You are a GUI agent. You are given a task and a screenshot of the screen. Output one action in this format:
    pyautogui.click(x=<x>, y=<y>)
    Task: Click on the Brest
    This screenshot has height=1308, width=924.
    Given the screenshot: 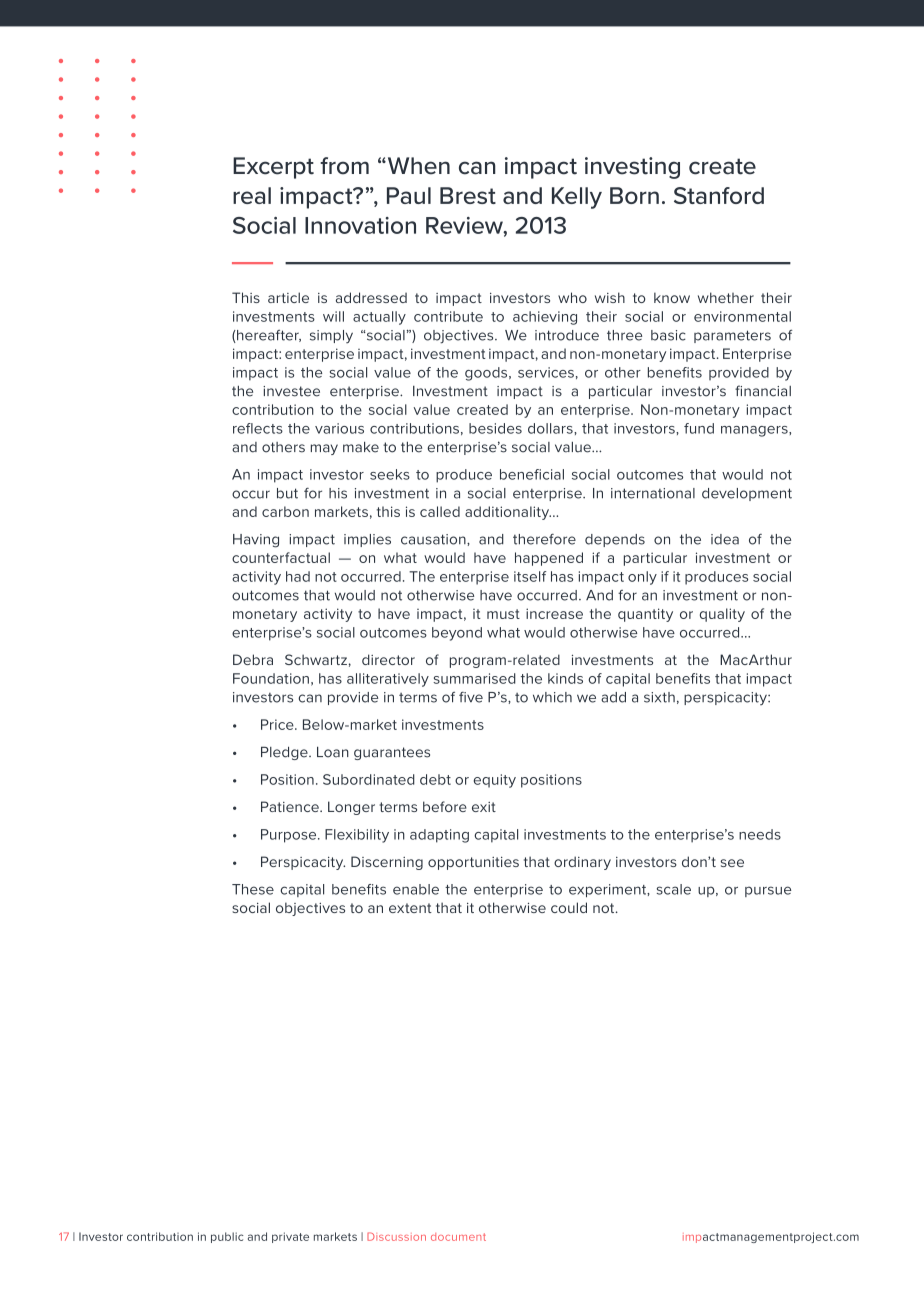 What is the action you would take?
    pyautogui.click(x=468, y=195)
